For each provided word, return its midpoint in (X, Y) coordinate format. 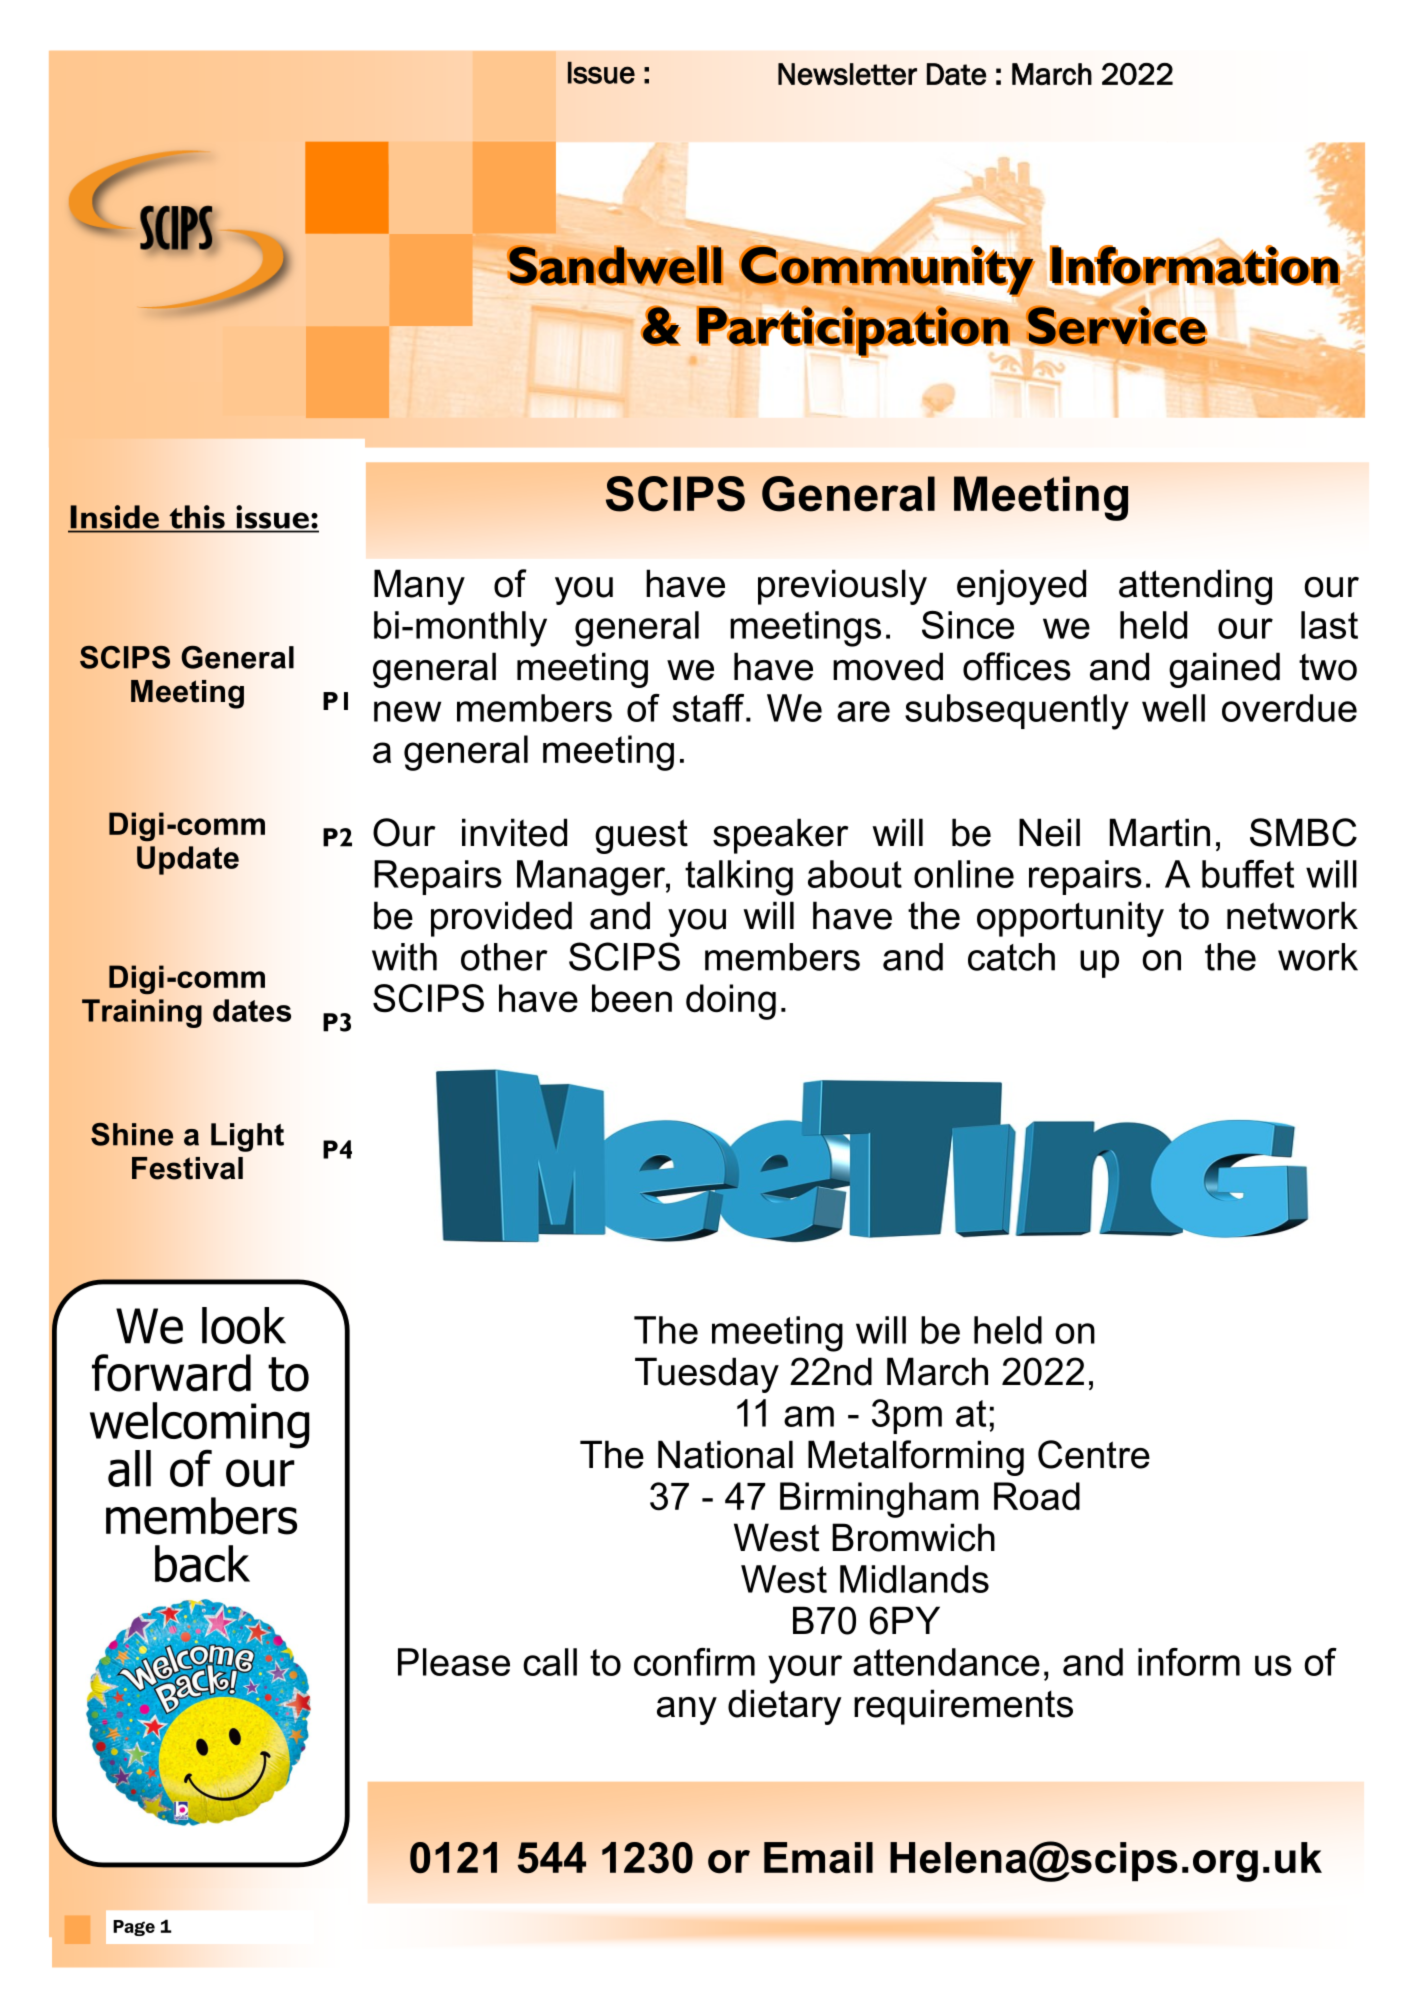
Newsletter (847, 74)
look (244, 1325)
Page (134, 1928)
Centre (1094, 1454)
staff (710, 708)
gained (1224, 670)
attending (1195, 587)
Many (419, 587)
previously (842, 587)
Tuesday (707, 1375)
